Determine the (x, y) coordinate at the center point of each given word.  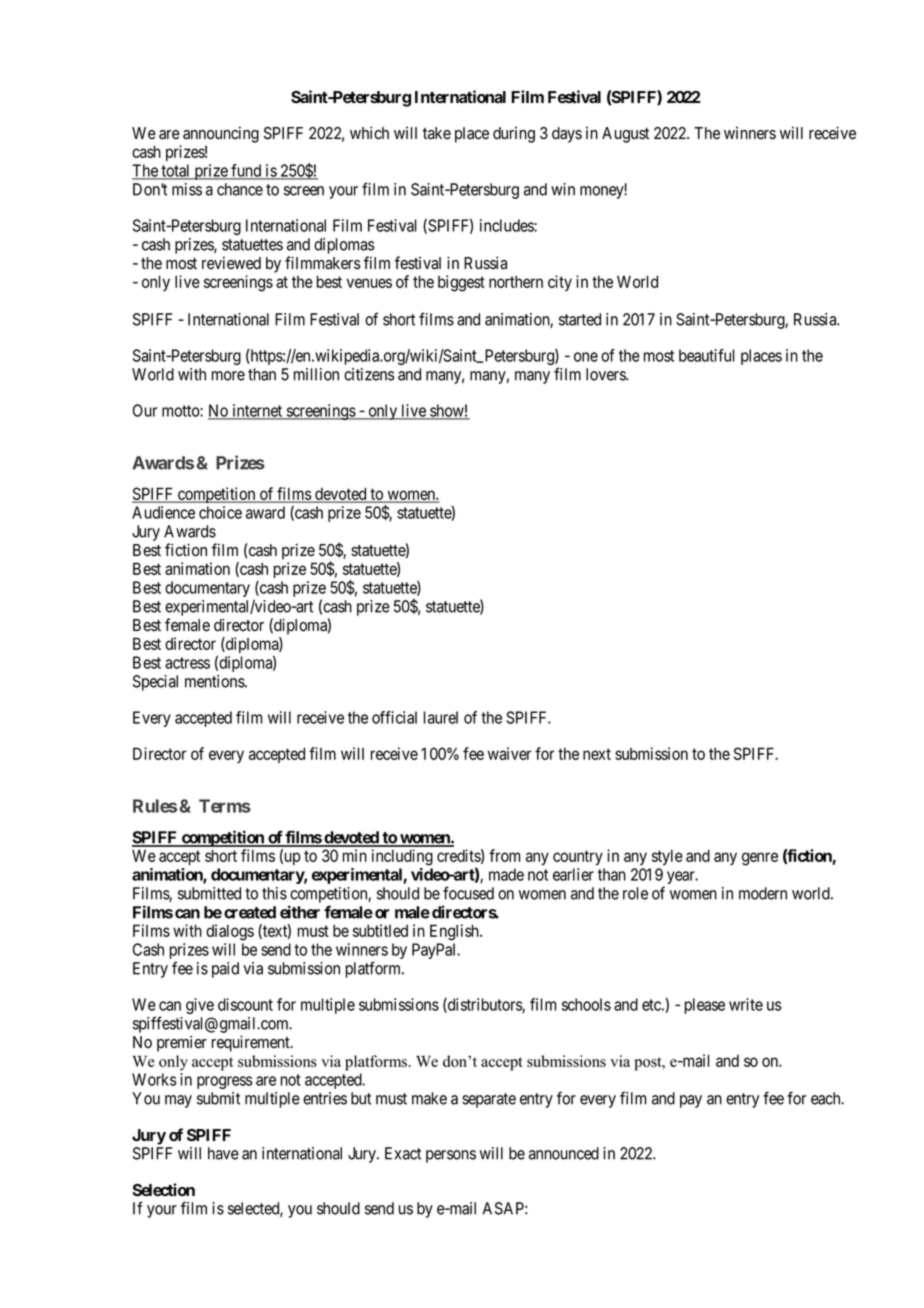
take (437, 133)
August (625, 135)
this (274, 893)
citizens (369, 374)
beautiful (707, 355)
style (667, 857)
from (504, 855)
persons (451, 1156)
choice (220, 512)
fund (246, 171)
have (223, 1153)
